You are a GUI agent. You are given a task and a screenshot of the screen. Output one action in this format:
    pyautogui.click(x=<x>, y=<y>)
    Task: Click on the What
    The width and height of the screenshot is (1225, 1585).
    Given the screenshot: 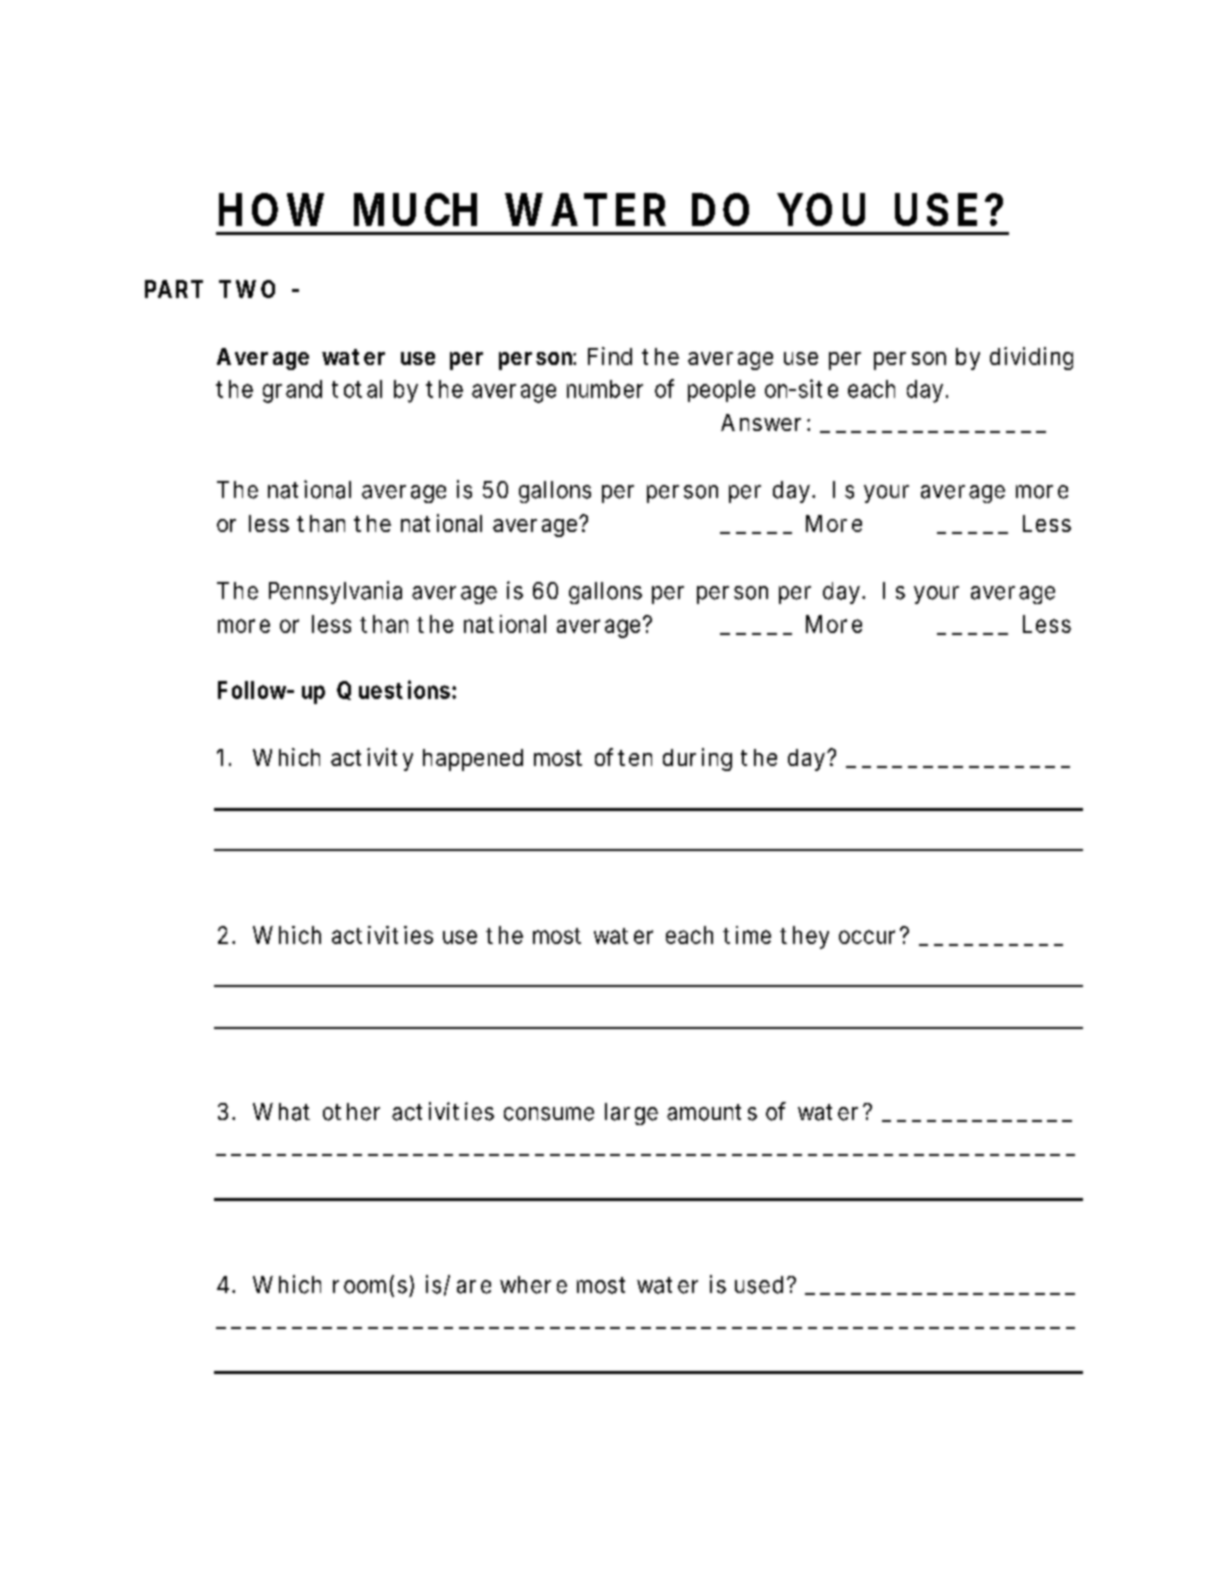 What is the action you would take?
    pyautogui.click(x=281, y=1112)
